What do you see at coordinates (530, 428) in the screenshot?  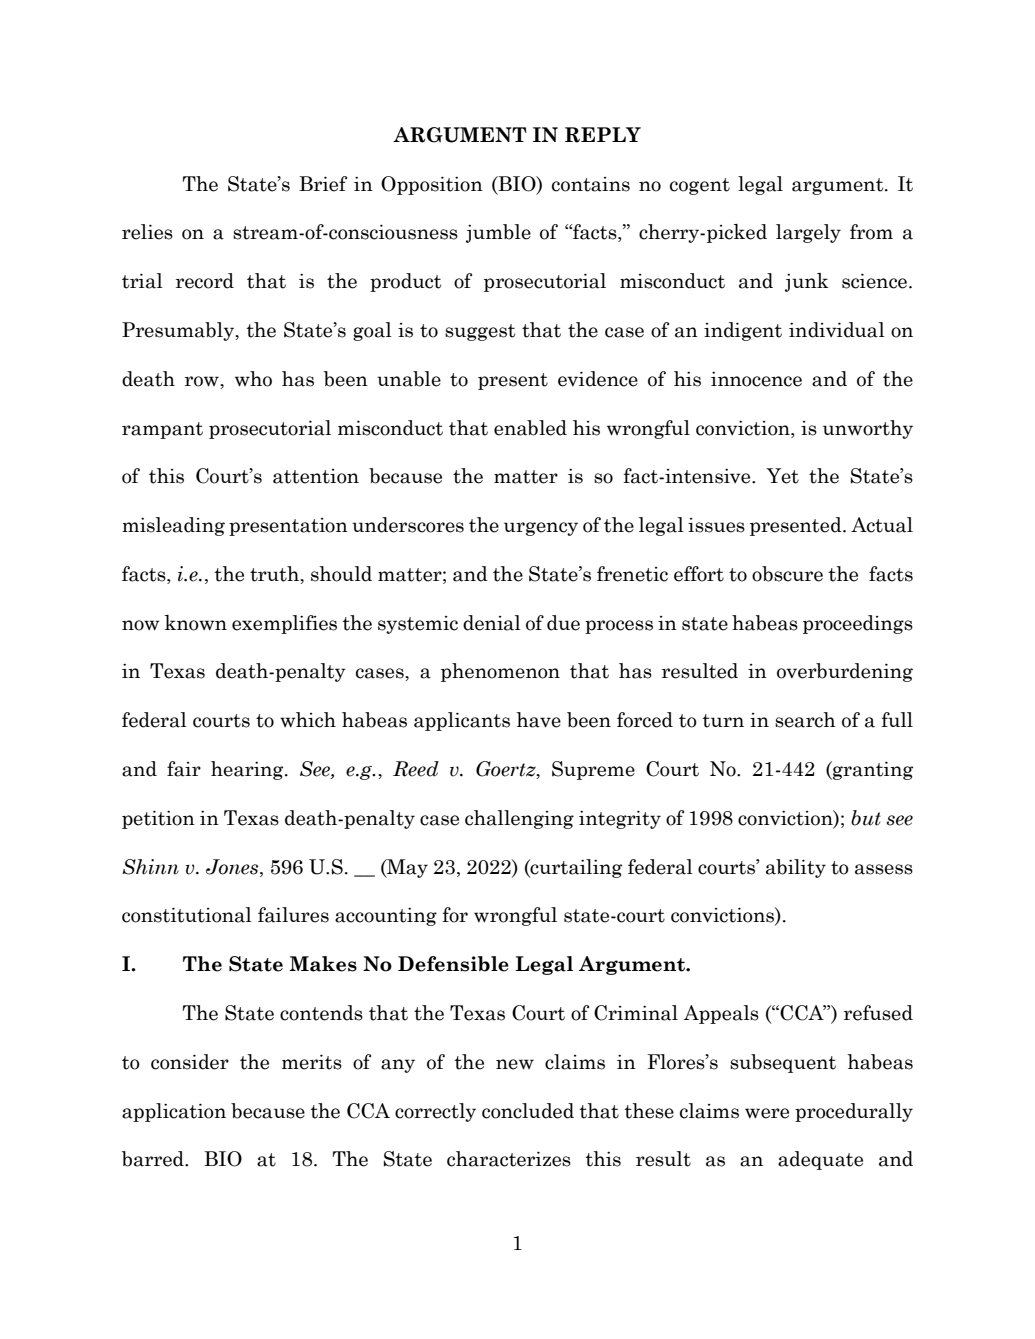 I see `enabled` at bounding box center [530, 428].
